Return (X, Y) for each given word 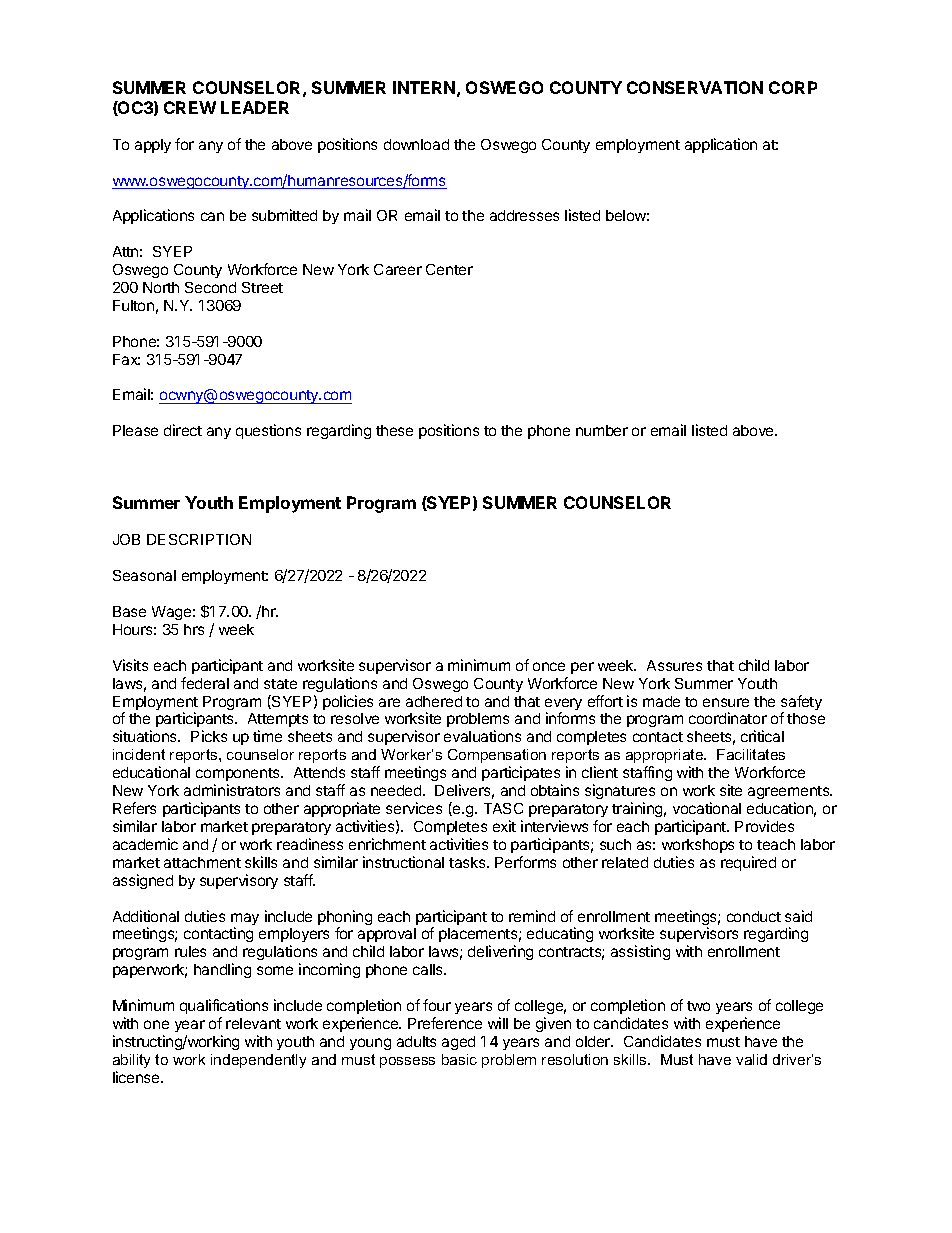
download (416, 144)
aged (458, 1043)
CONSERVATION (695, 87)
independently (258, 1061)
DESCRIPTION (199, 539)
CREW (190, 107)
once (549, 666)
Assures (674, 665)
